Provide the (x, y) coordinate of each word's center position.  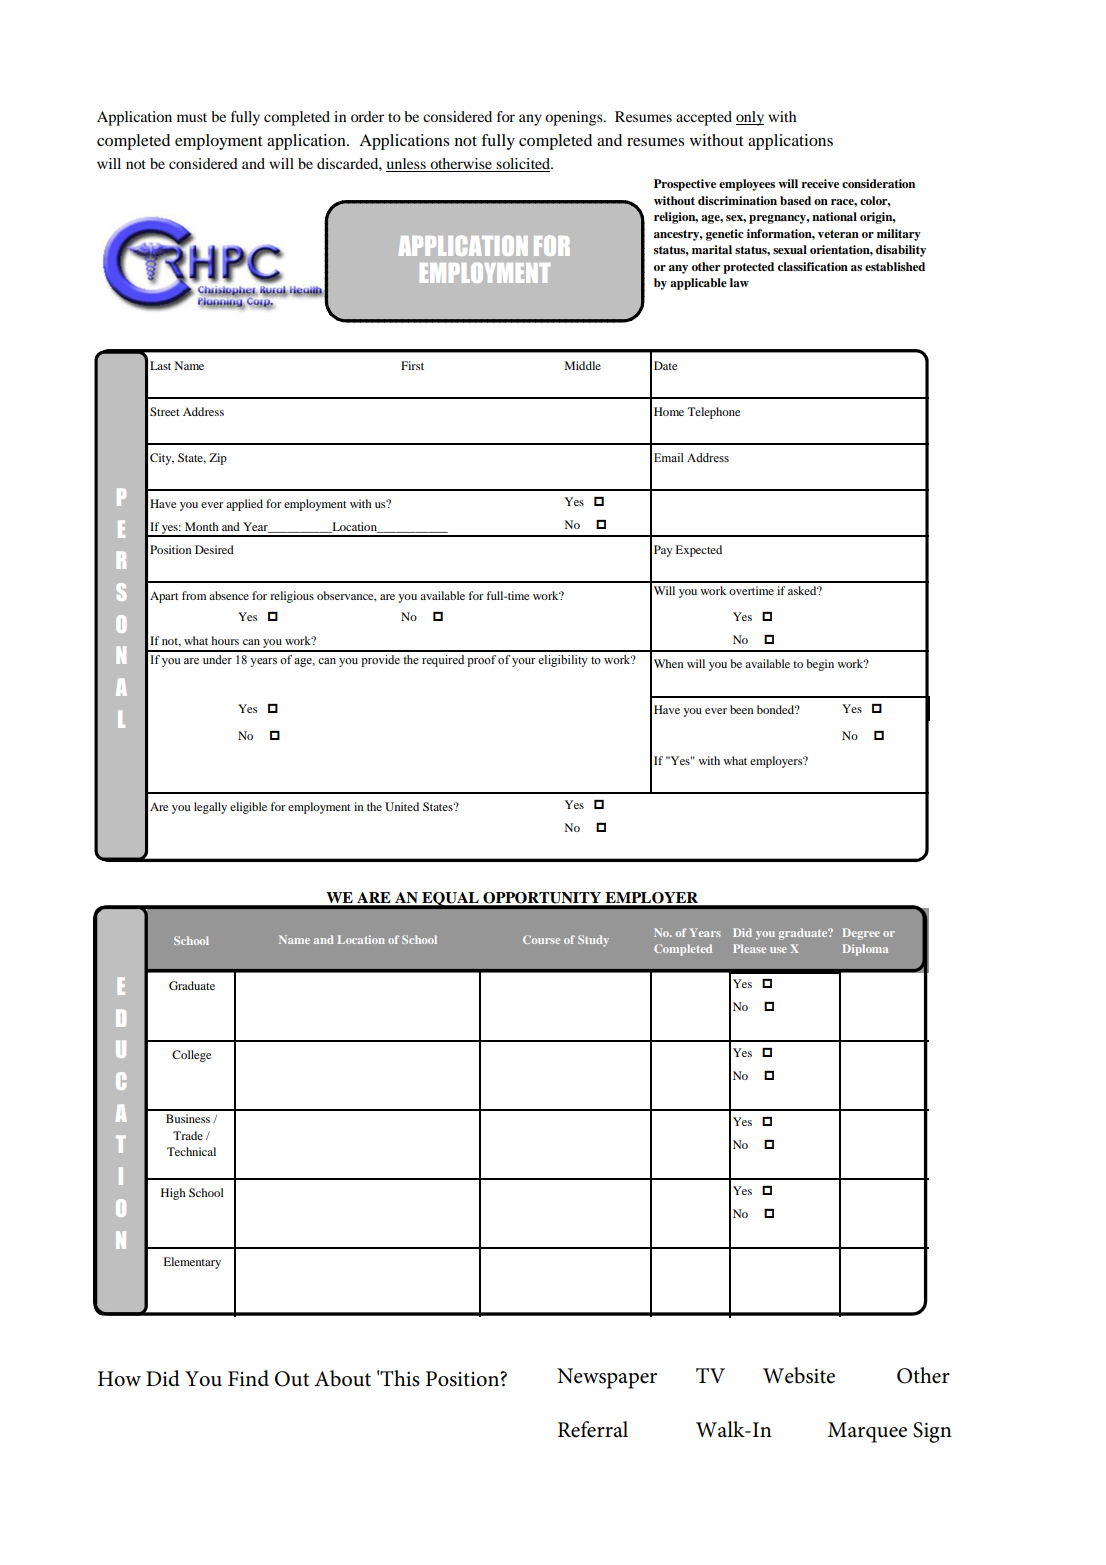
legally (210, 808)
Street (165, 411)
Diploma (865, 950)
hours (225, 640)
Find (248, 1378)
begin (820, 665)
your (524, 662)
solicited (523, 165)
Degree (861, 933)
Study (593, 941)
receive (820, 183)
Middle (583, 365)
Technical (191, 1151)
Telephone (714, 413)
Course (541, 939)
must (192, 117)
